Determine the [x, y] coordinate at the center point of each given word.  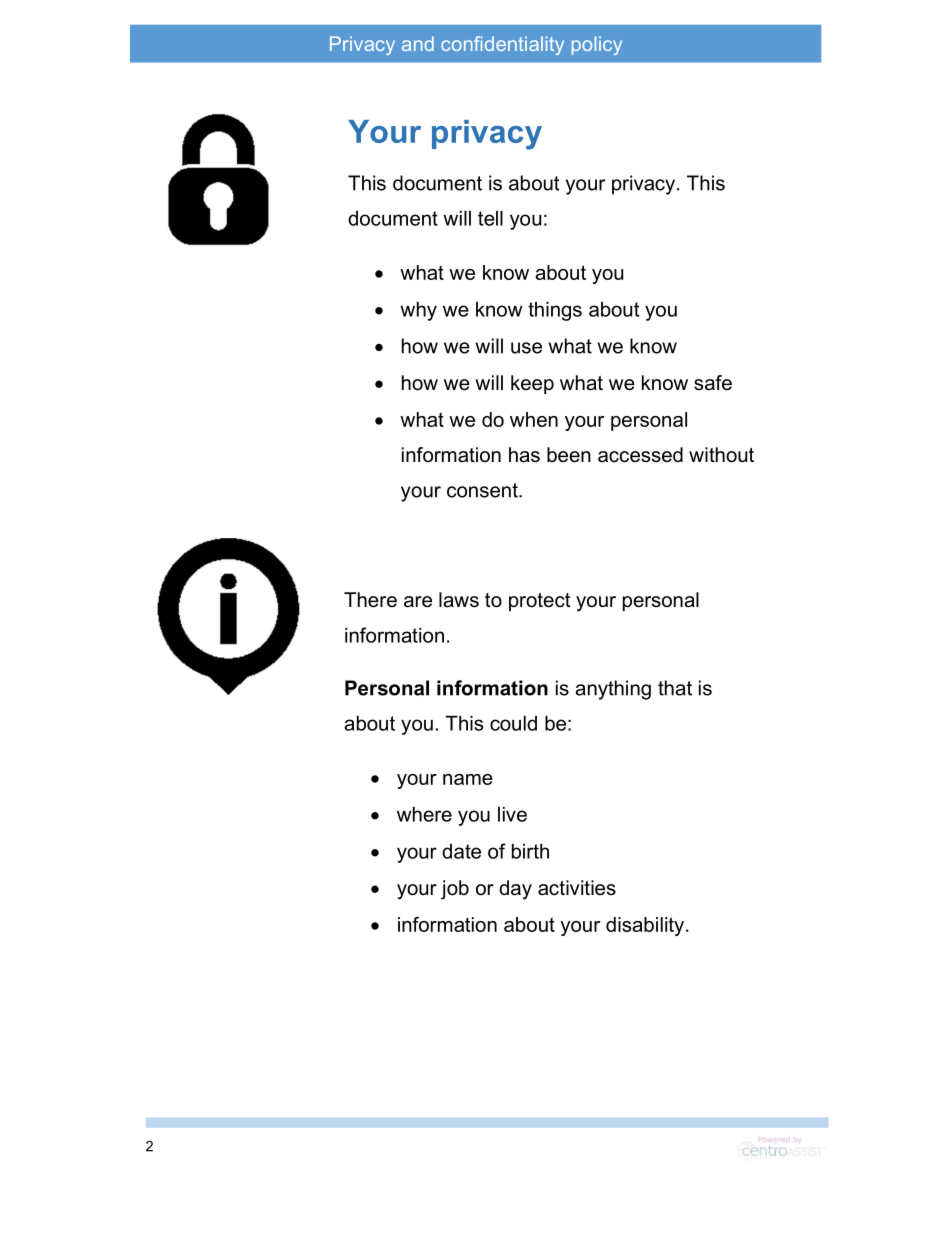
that [675, 688]
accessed [640, 455]
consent [483, 490]
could [513, 723]
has [524, 455]
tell [490, 218]
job [455, 890]
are [418, 602]
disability [645, 926]
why [418, 311]
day [515, 890]
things [555, 311]
